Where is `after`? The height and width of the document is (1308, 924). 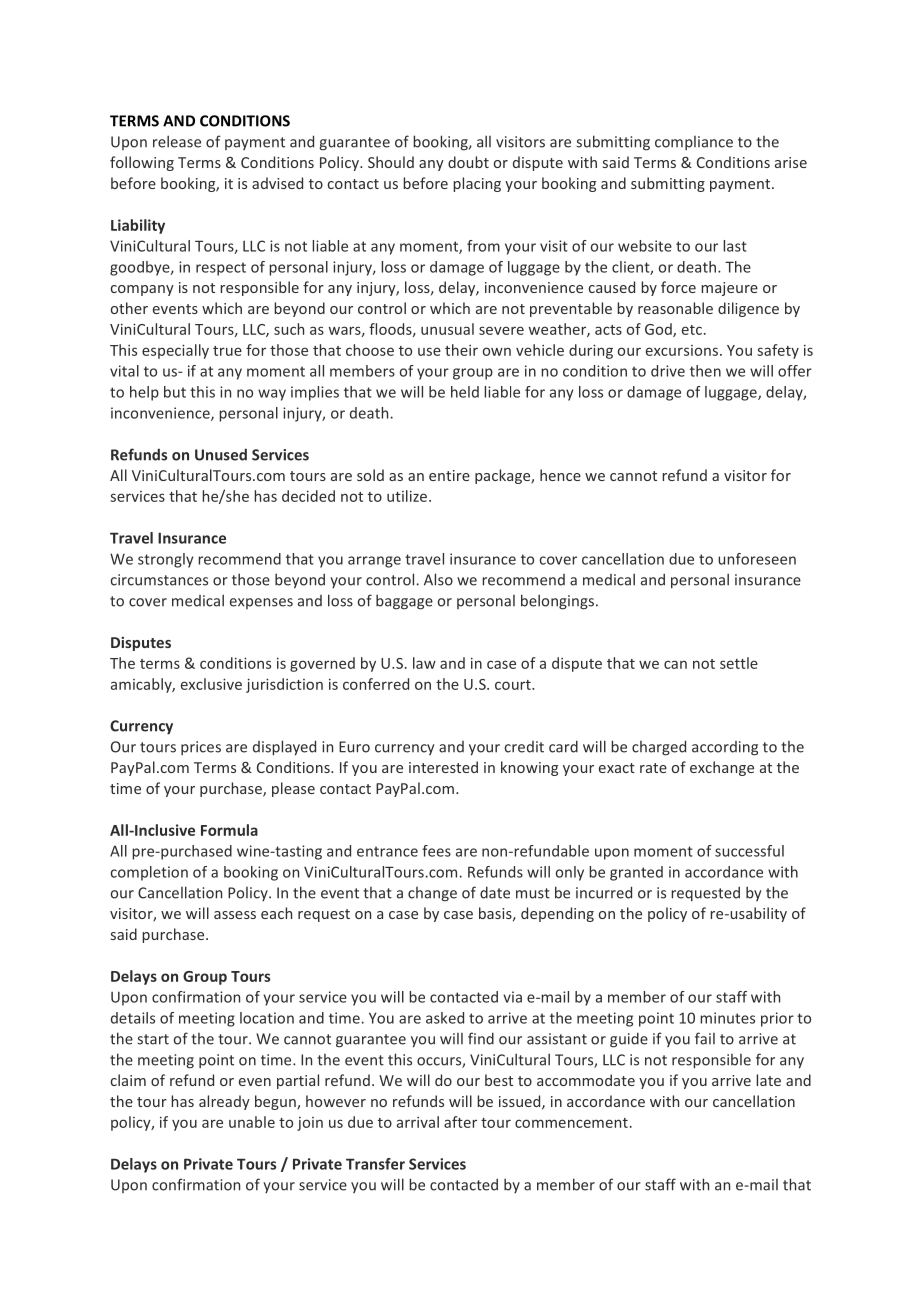
after is located at coordinates (460, 1122).
